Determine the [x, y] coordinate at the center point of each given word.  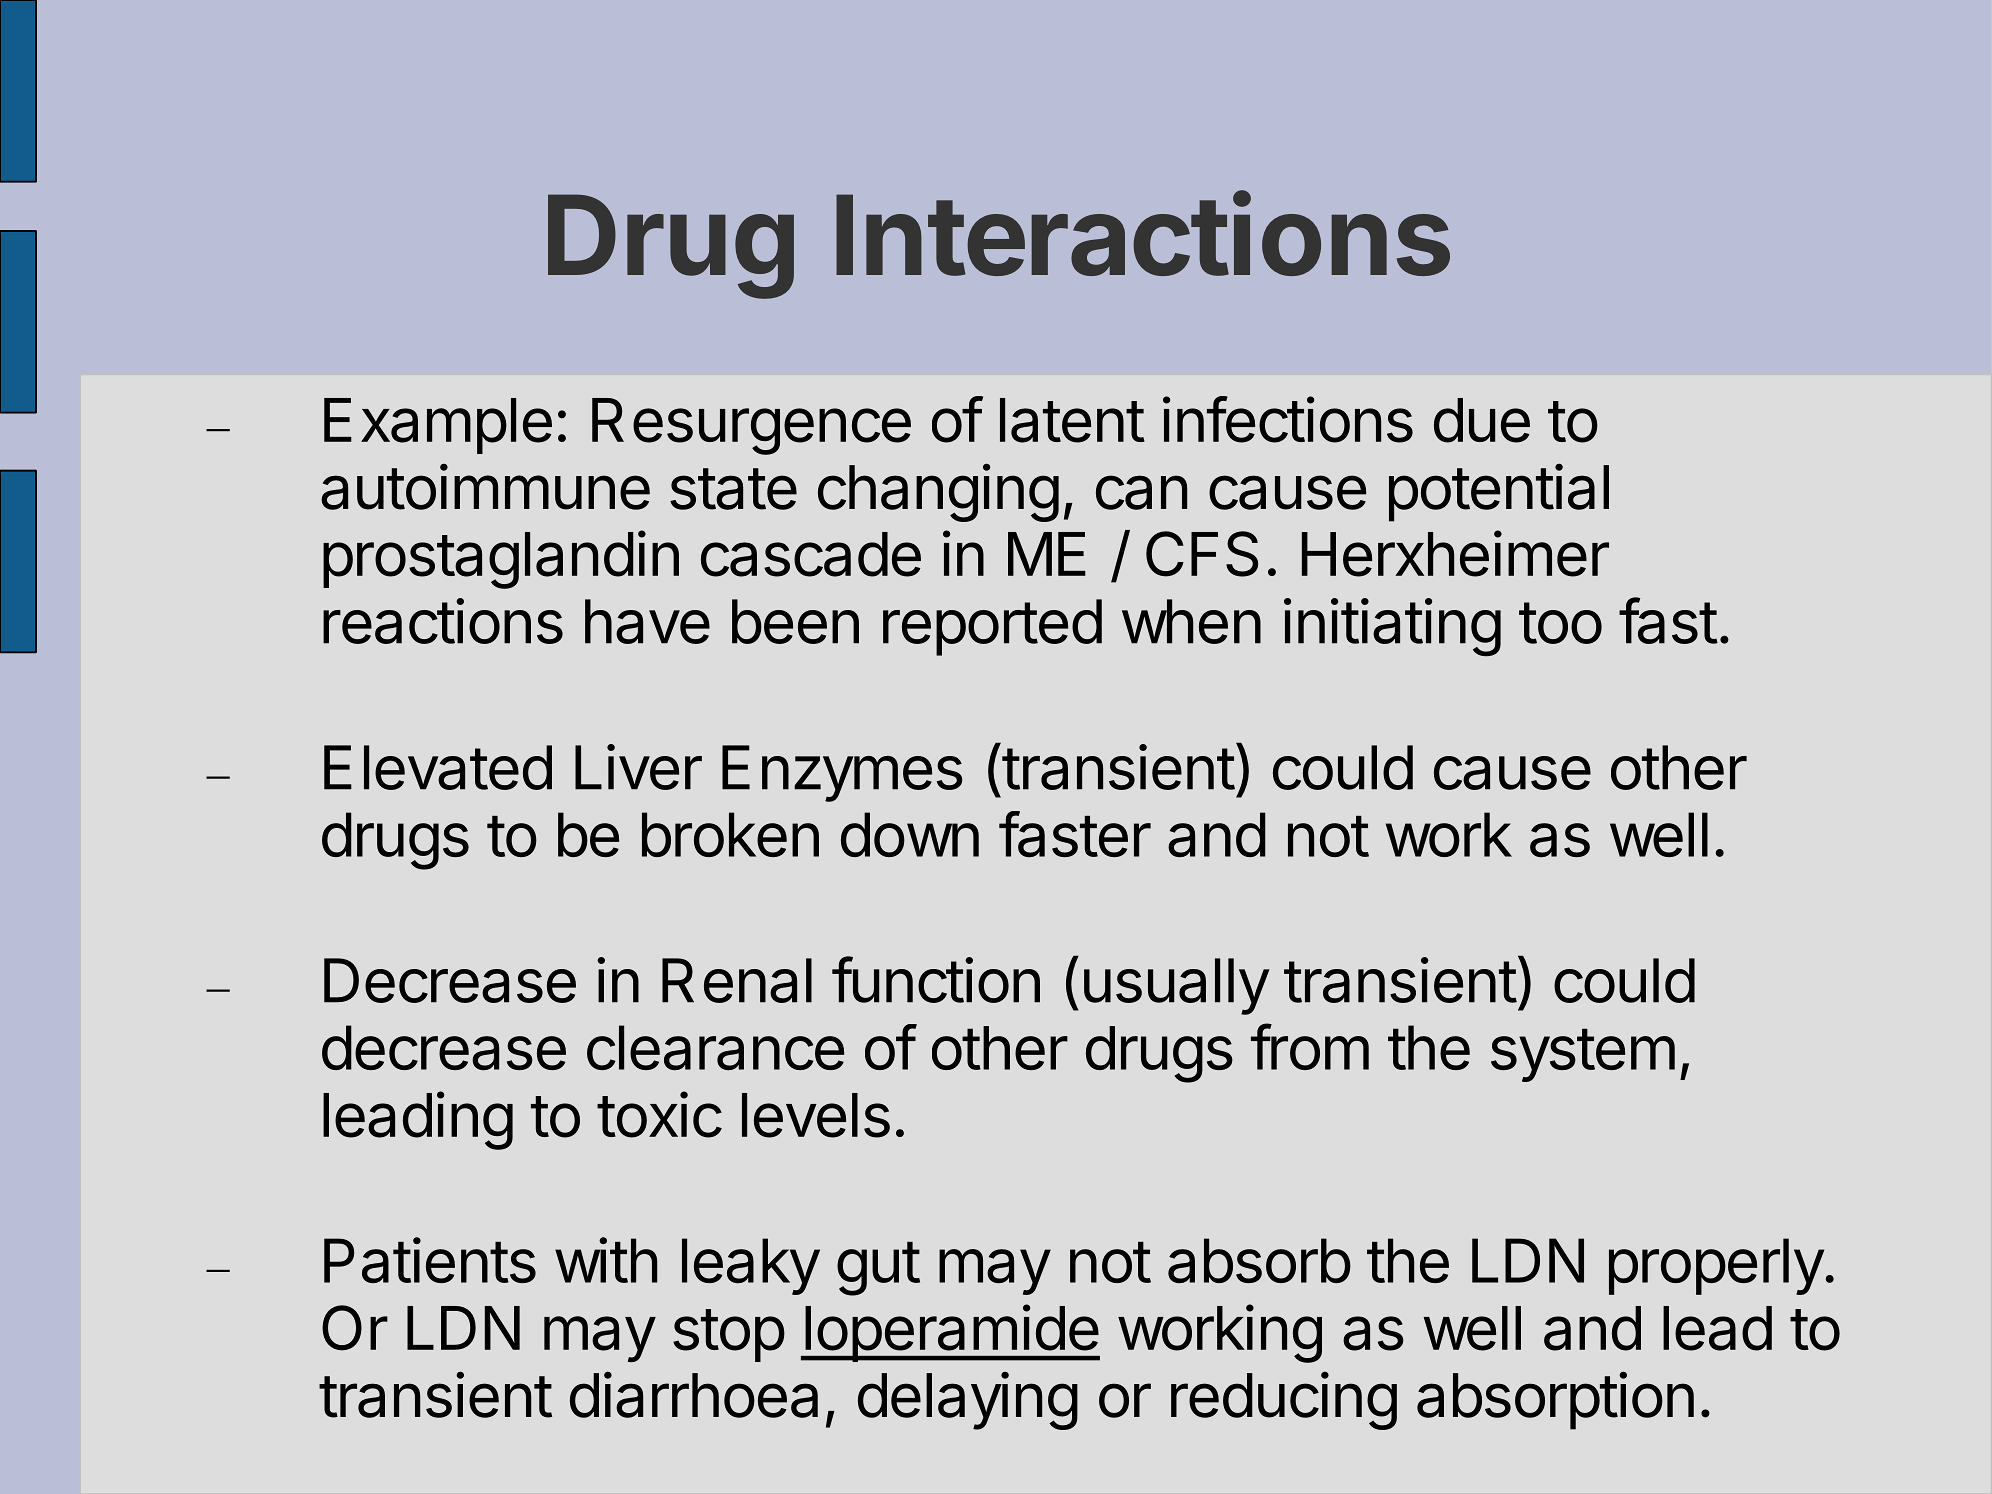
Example [438, 426]
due [1482, 420]
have [647, 621]
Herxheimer [1455, 553]
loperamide [951, 1333]
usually [1176, 986]
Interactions [1143, 234]
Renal [737, 980]
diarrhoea [694, 1394]
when [1191, 621]
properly [1716, 1266]
